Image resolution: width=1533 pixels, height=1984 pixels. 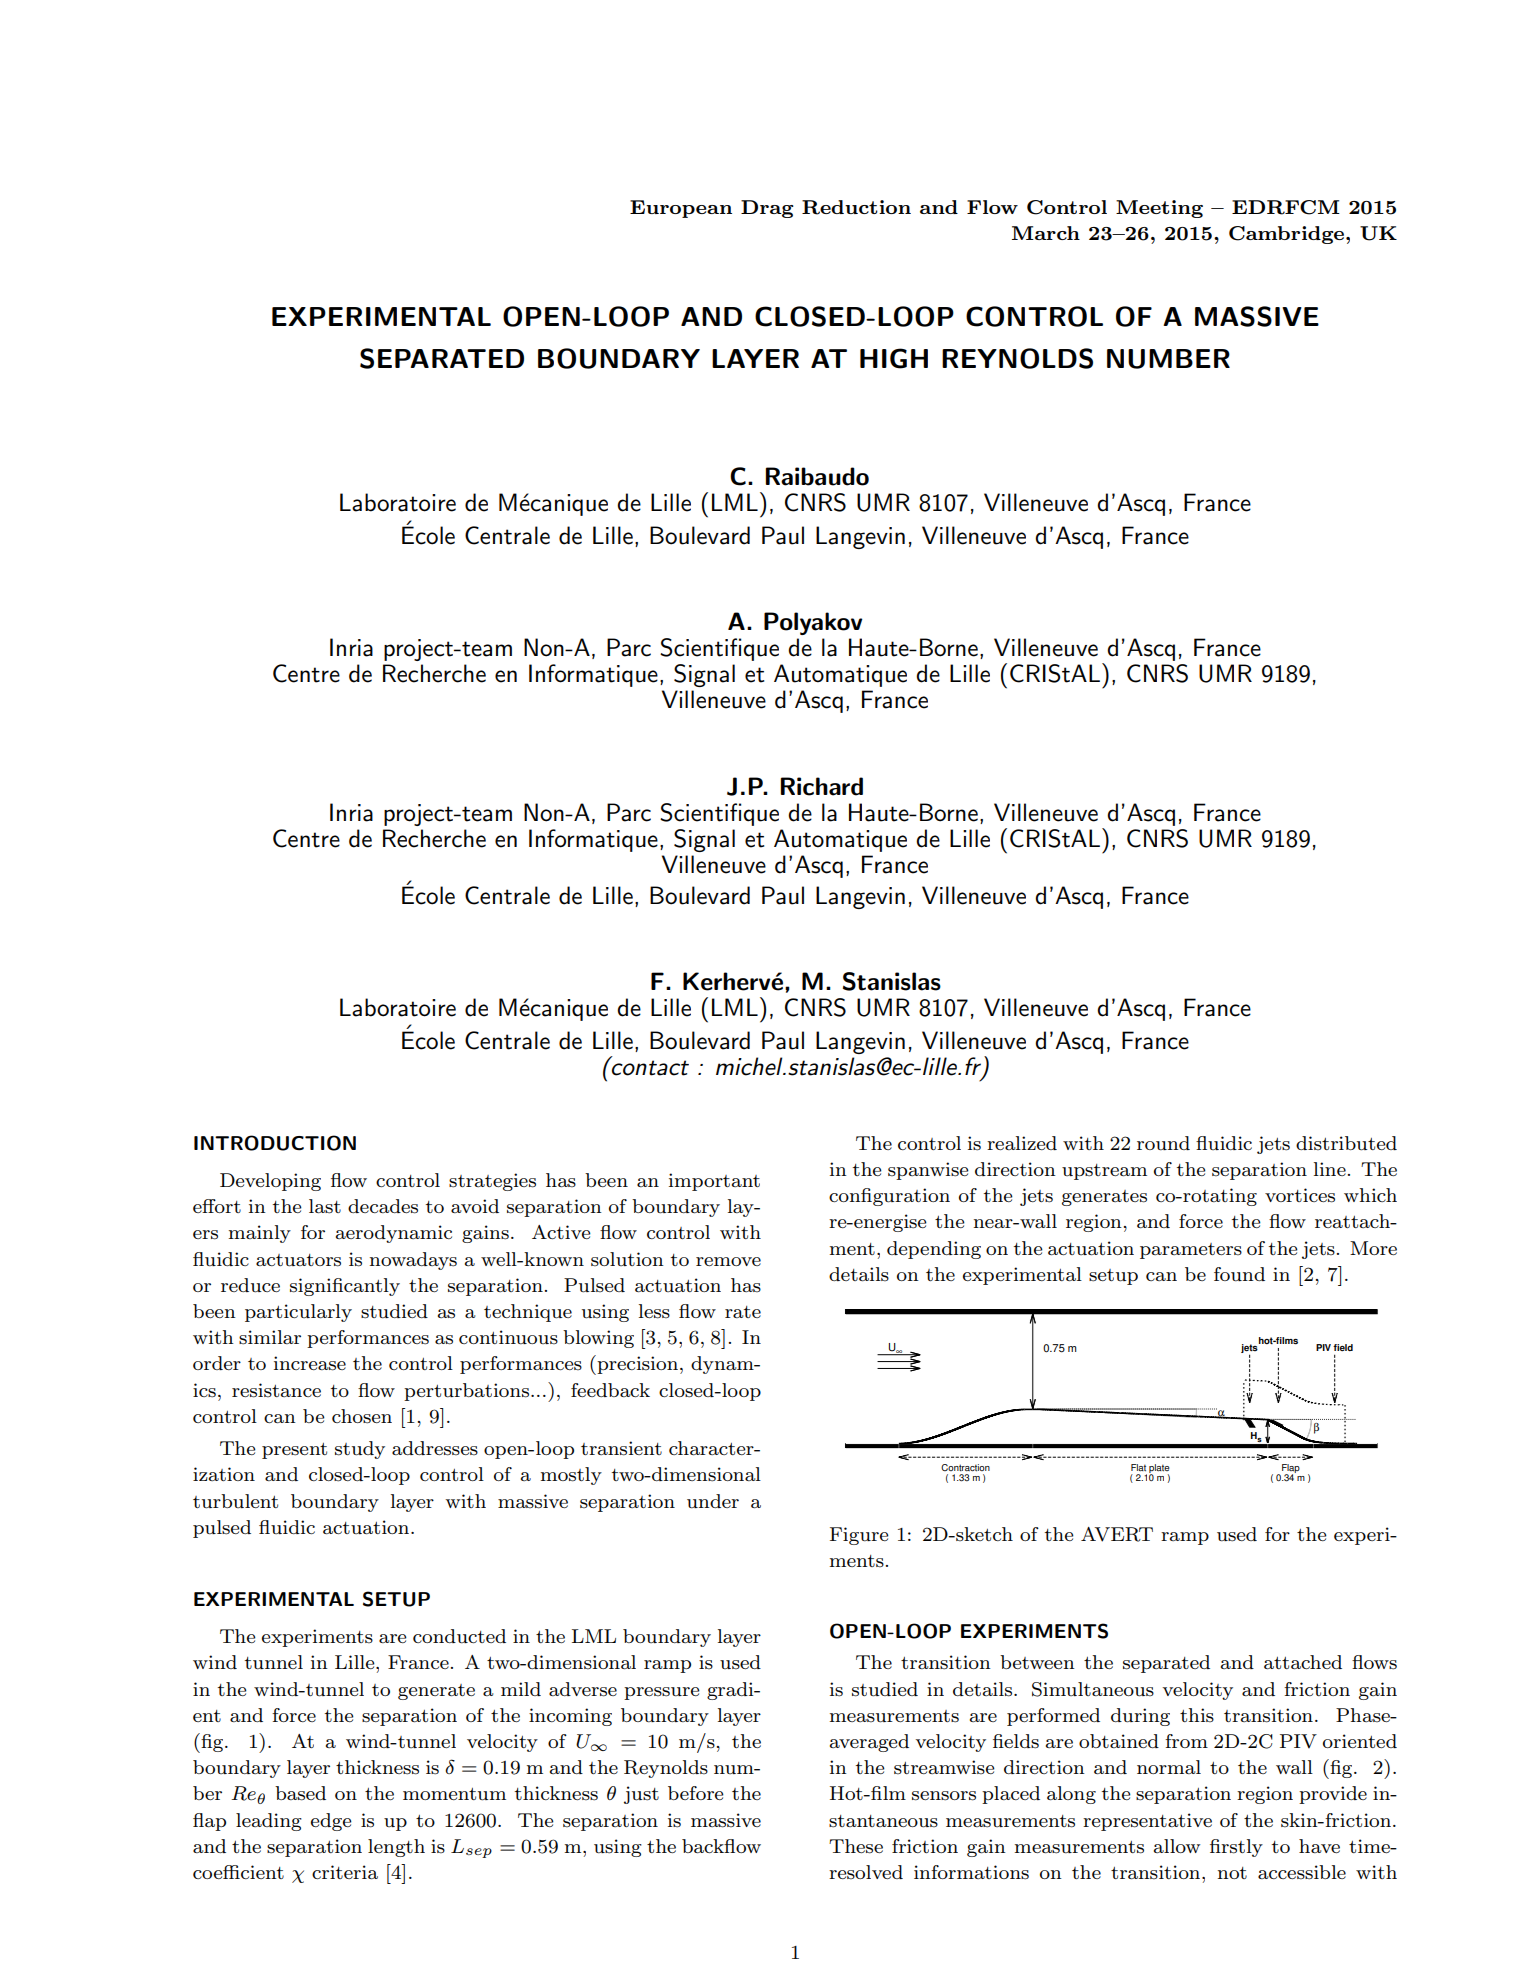 What do you see at coordinates (681, 209) in the screenshot?
I see `European` at bounding box center [681, 209].
